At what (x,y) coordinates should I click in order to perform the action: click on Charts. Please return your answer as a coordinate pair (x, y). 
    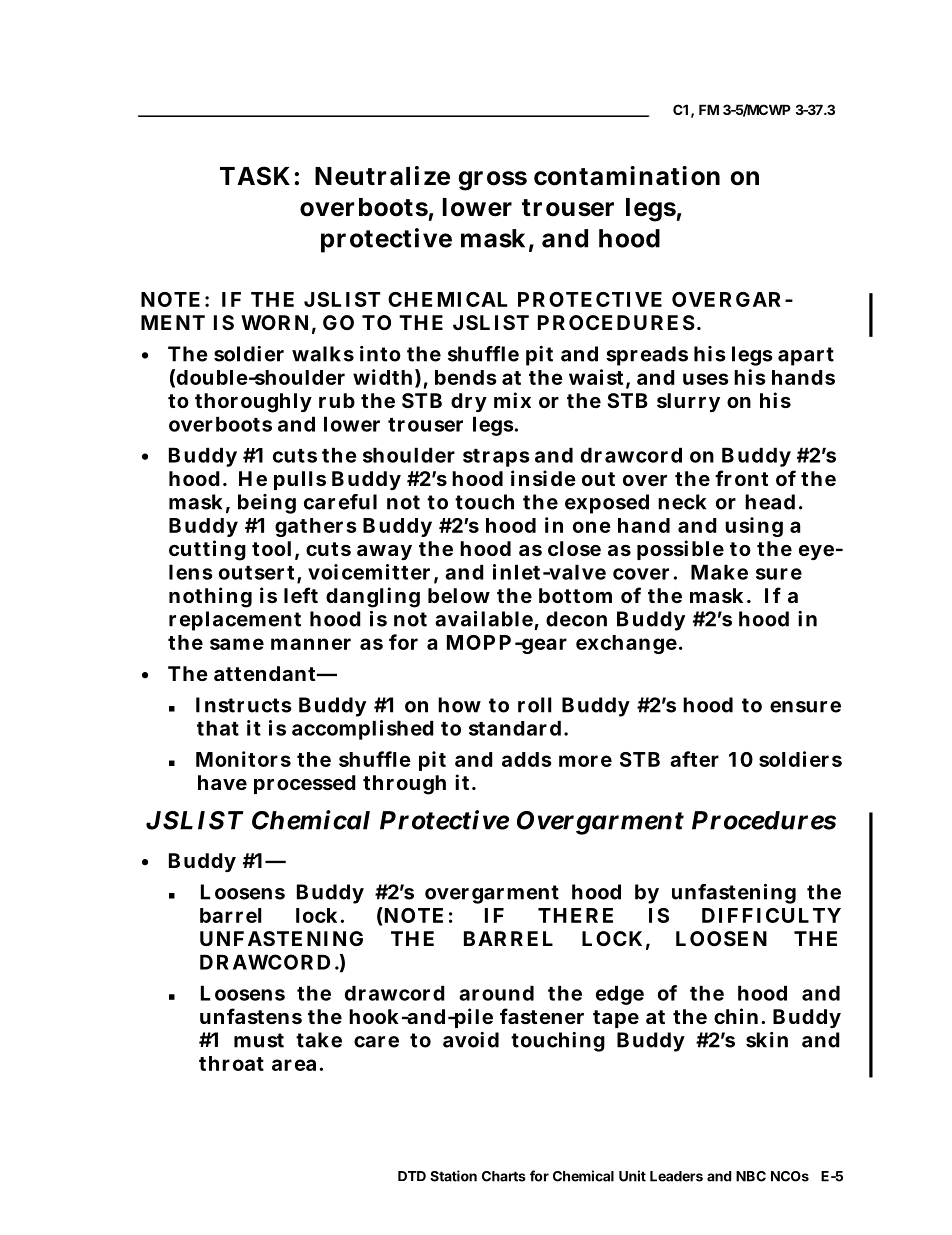
    Looking at the image, I should click on (504, 1176).
